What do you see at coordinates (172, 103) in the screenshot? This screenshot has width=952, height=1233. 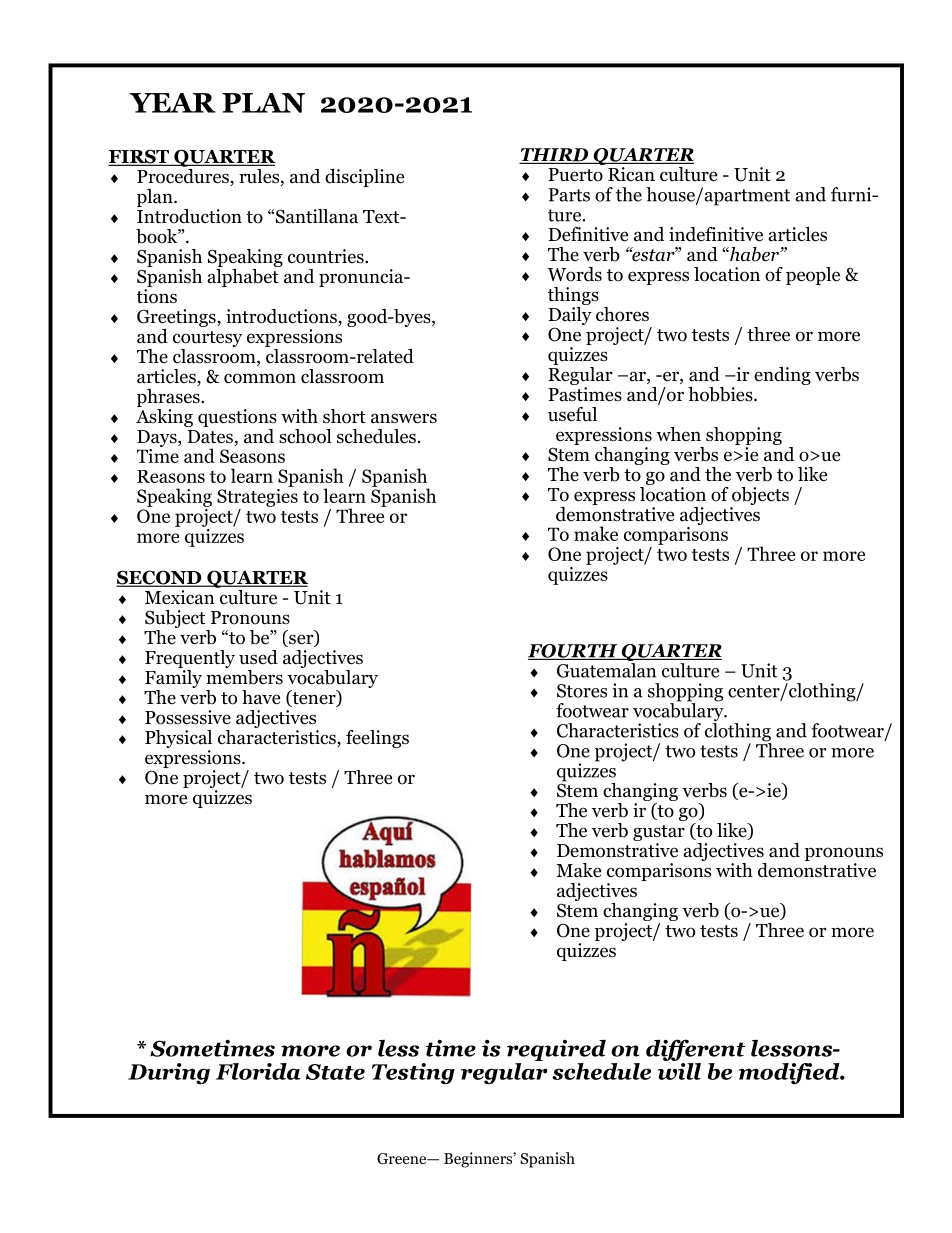 I see `YEAR` at bounding box center [172, 103].
